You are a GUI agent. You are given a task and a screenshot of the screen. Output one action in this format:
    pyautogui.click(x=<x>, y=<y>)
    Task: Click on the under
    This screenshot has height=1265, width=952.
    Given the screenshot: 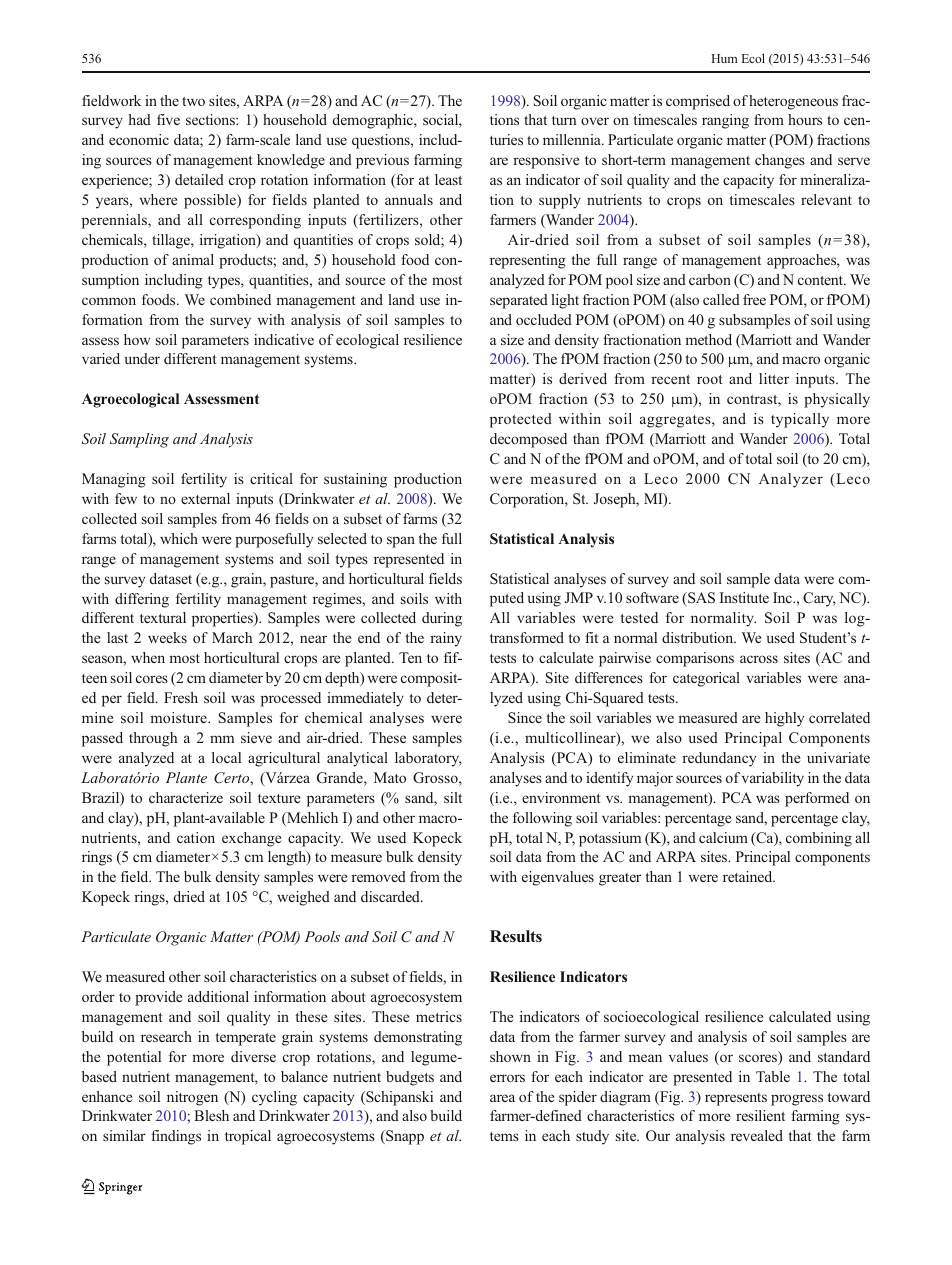 What is the action you would take?
    pyautogui.click(x=142, y=358)
